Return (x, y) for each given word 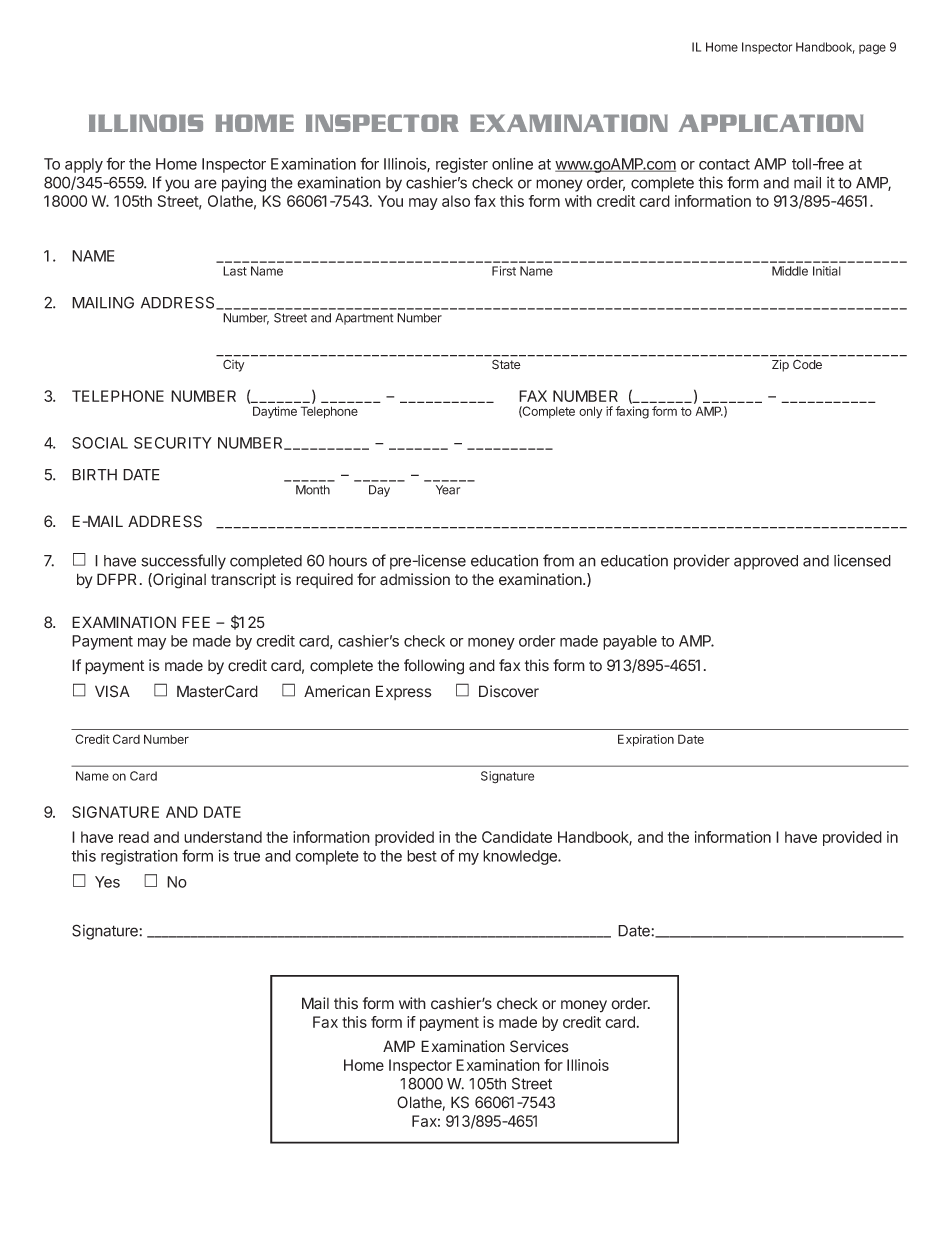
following (434, 667)
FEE (196, 622)
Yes (107, 882)
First (504, 271)
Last (235, 271)
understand (223, 837)
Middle (790, 271)
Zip (780, 365)
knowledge (521, 857)
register (462, 165)
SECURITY (173, 443)
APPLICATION (771, 123)
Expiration (646, 740)
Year (448, 490)
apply (84, 165)
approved (766, 562)
